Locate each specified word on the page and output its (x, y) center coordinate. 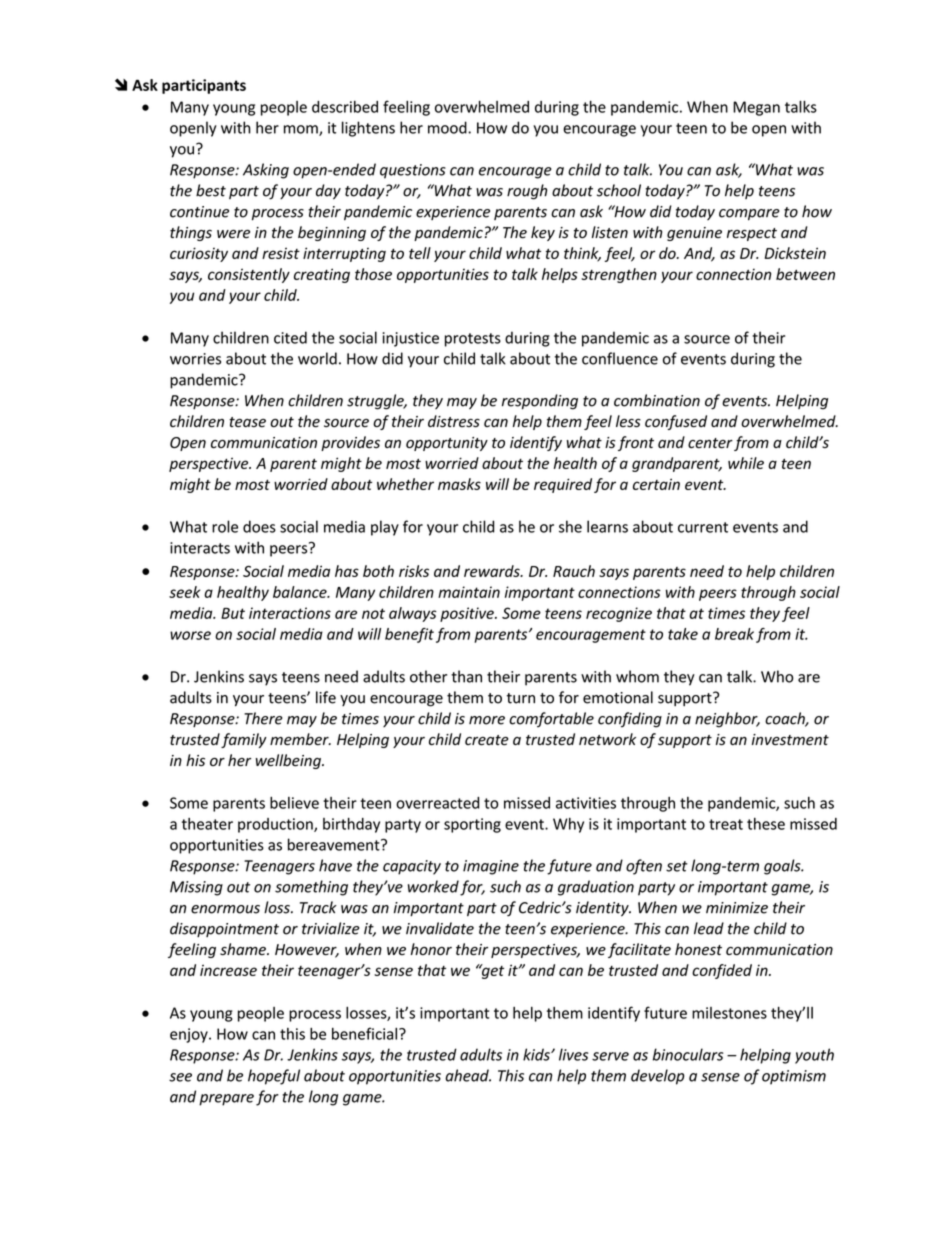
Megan (756, 108)
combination (657, 400)
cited (290, 337)
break (734, 634)
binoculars (688, 1054)
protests (473, 340)
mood (448, 127)
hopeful (274, 1077)
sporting (472, 825)
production (276, 825)
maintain (469, 592)
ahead (468, 1075)
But (233, 613)
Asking (266, 171)
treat (726, 824)
